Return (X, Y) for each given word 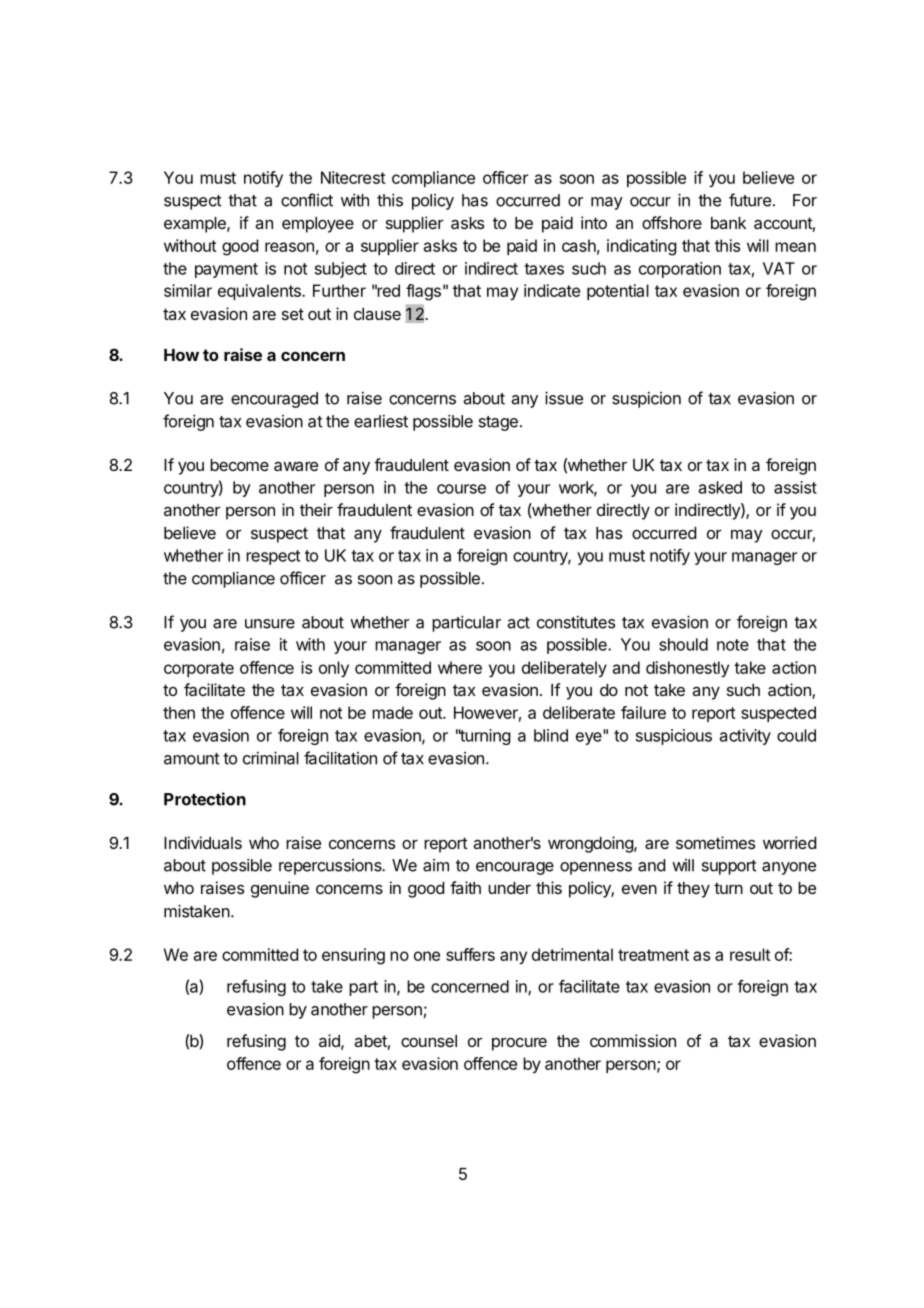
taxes (544, 269)
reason (289, 247)
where (460, 667)
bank (728, 223)
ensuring (353, 956)
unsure (270, 624)
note (733, 645)
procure (519, 1044)
